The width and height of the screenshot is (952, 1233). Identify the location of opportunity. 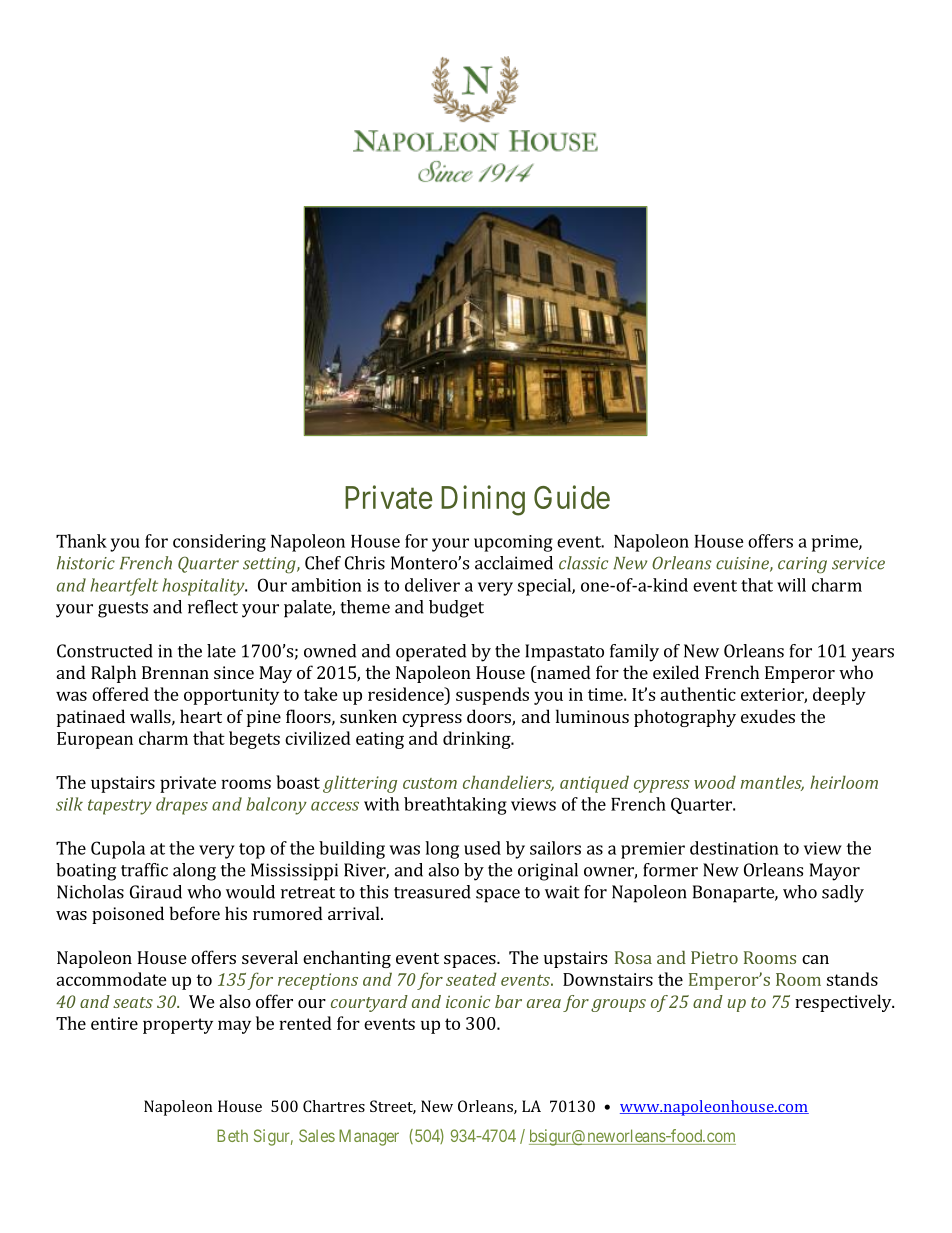
(231, 696).
